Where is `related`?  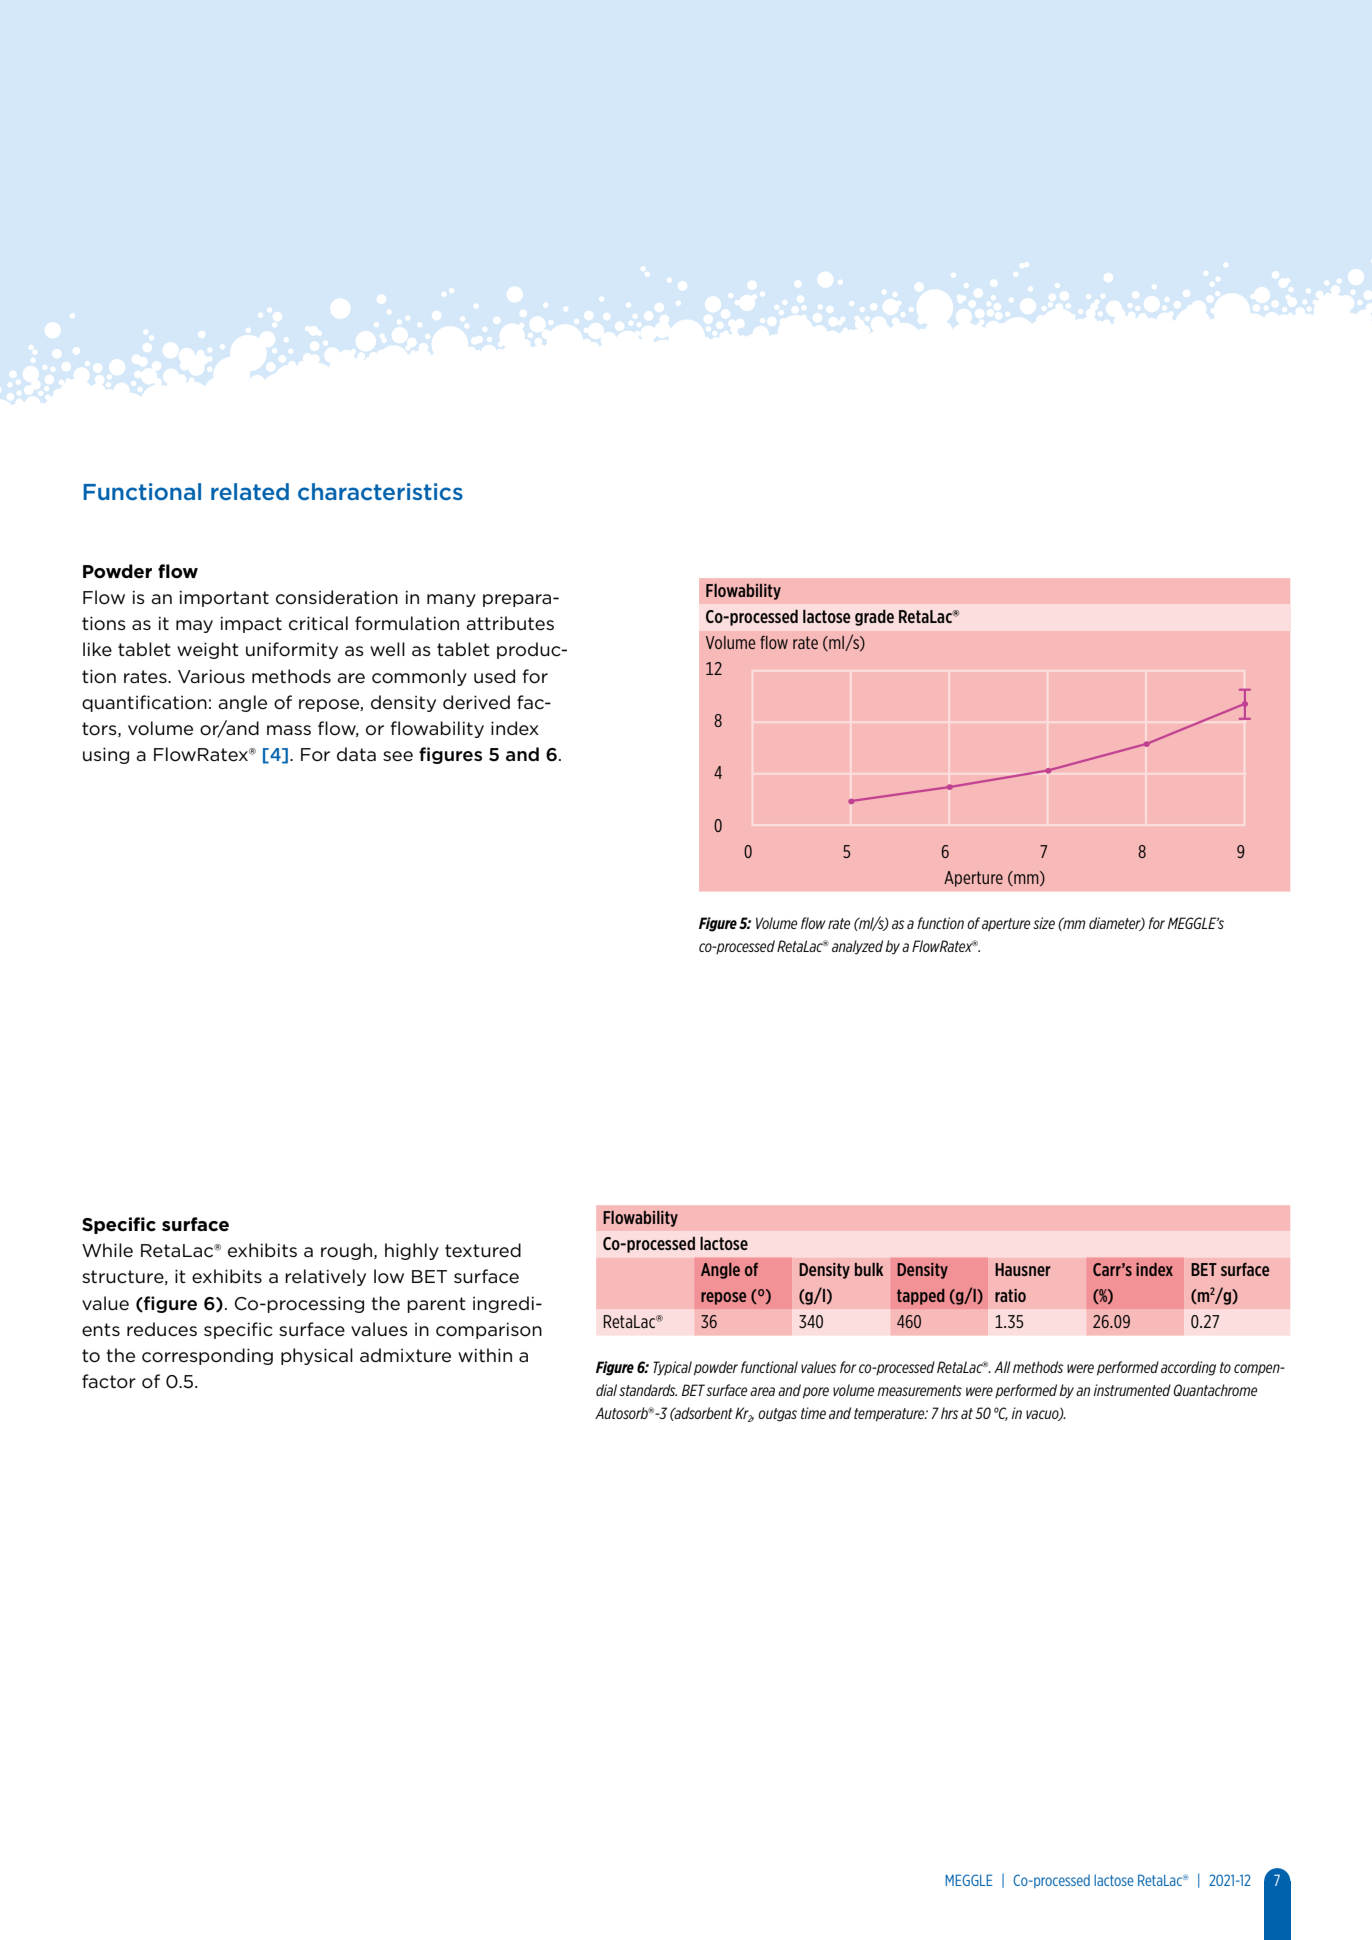
related is located at coordinates (250, 491).
